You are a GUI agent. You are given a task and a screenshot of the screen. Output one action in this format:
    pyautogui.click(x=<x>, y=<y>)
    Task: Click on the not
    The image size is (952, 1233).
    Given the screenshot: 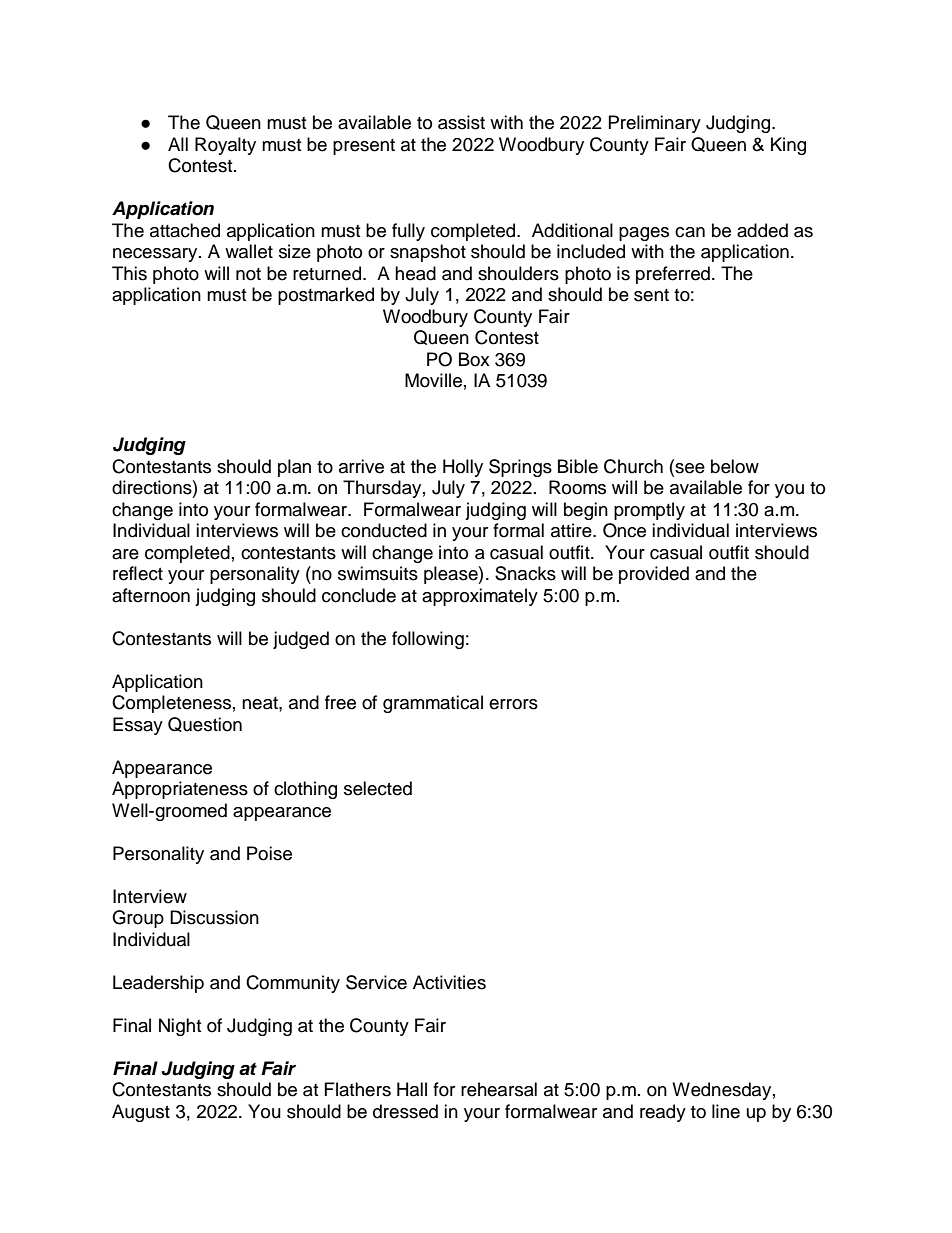 What is the action you would take?
    pyautogui.click(x=248, y=274)
